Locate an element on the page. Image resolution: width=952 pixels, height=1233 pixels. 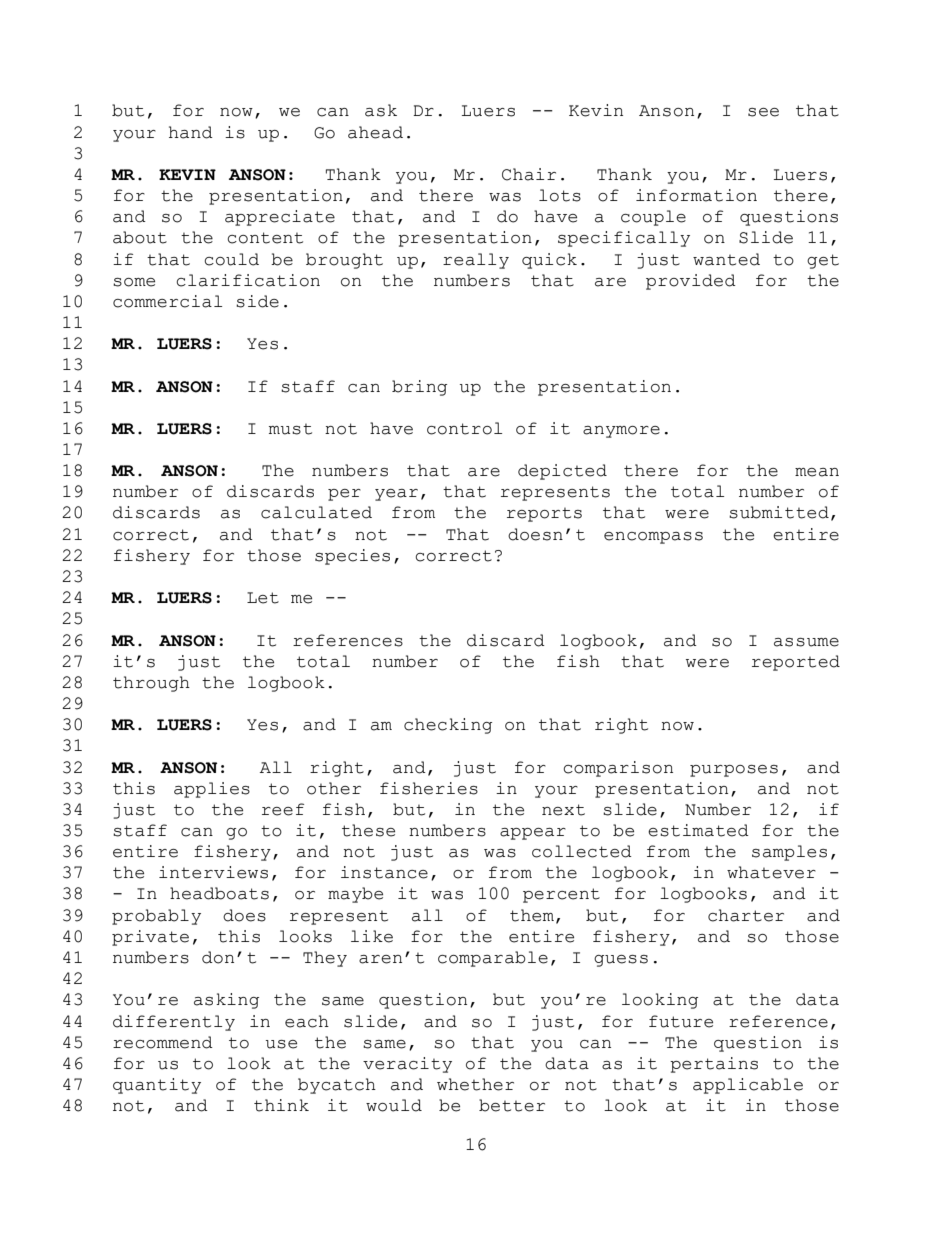
must is located at coordinates (290, 429).
